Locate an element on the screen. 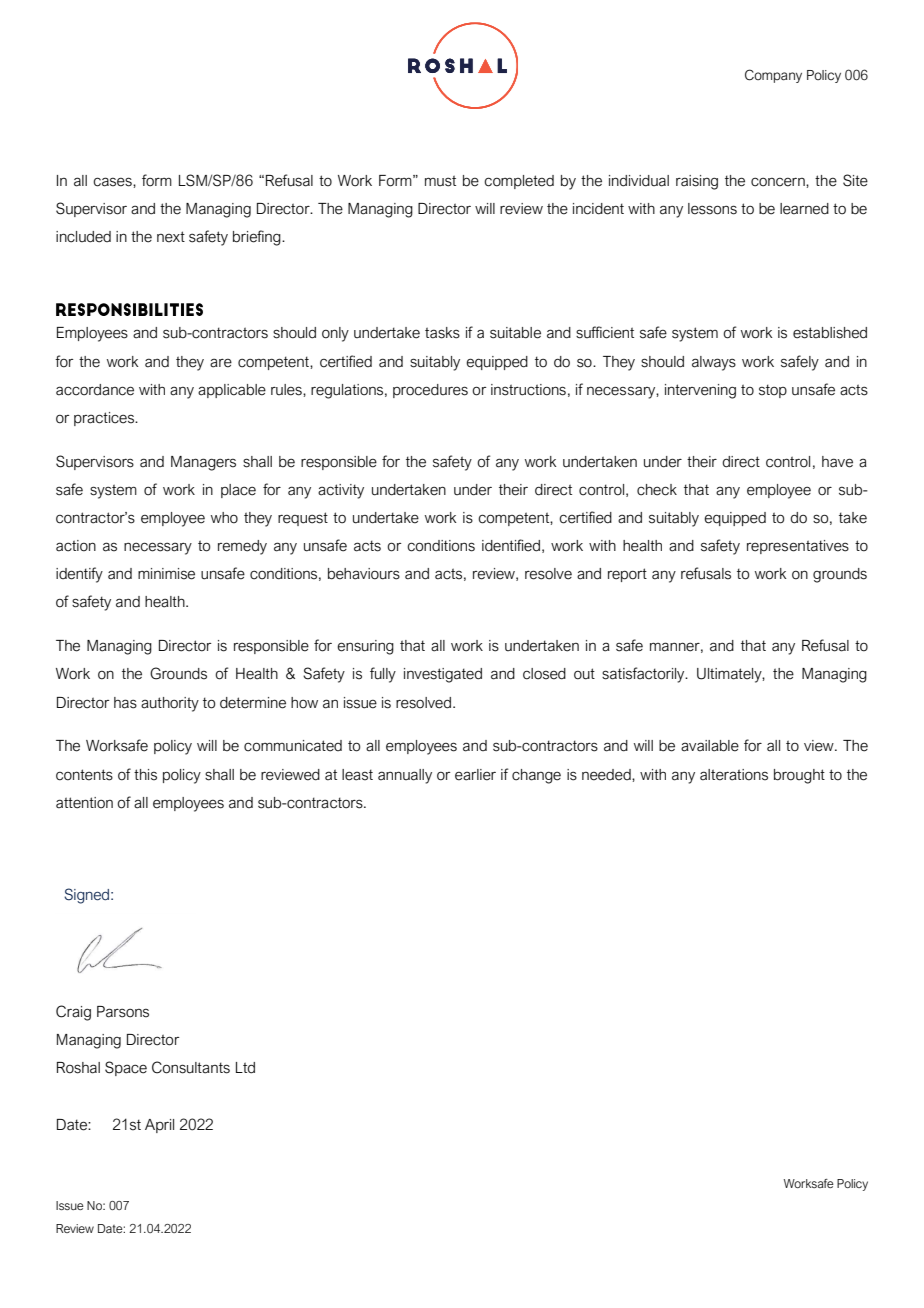 The image size is (924, 1308). brought is located at coordinates (799, 776).
